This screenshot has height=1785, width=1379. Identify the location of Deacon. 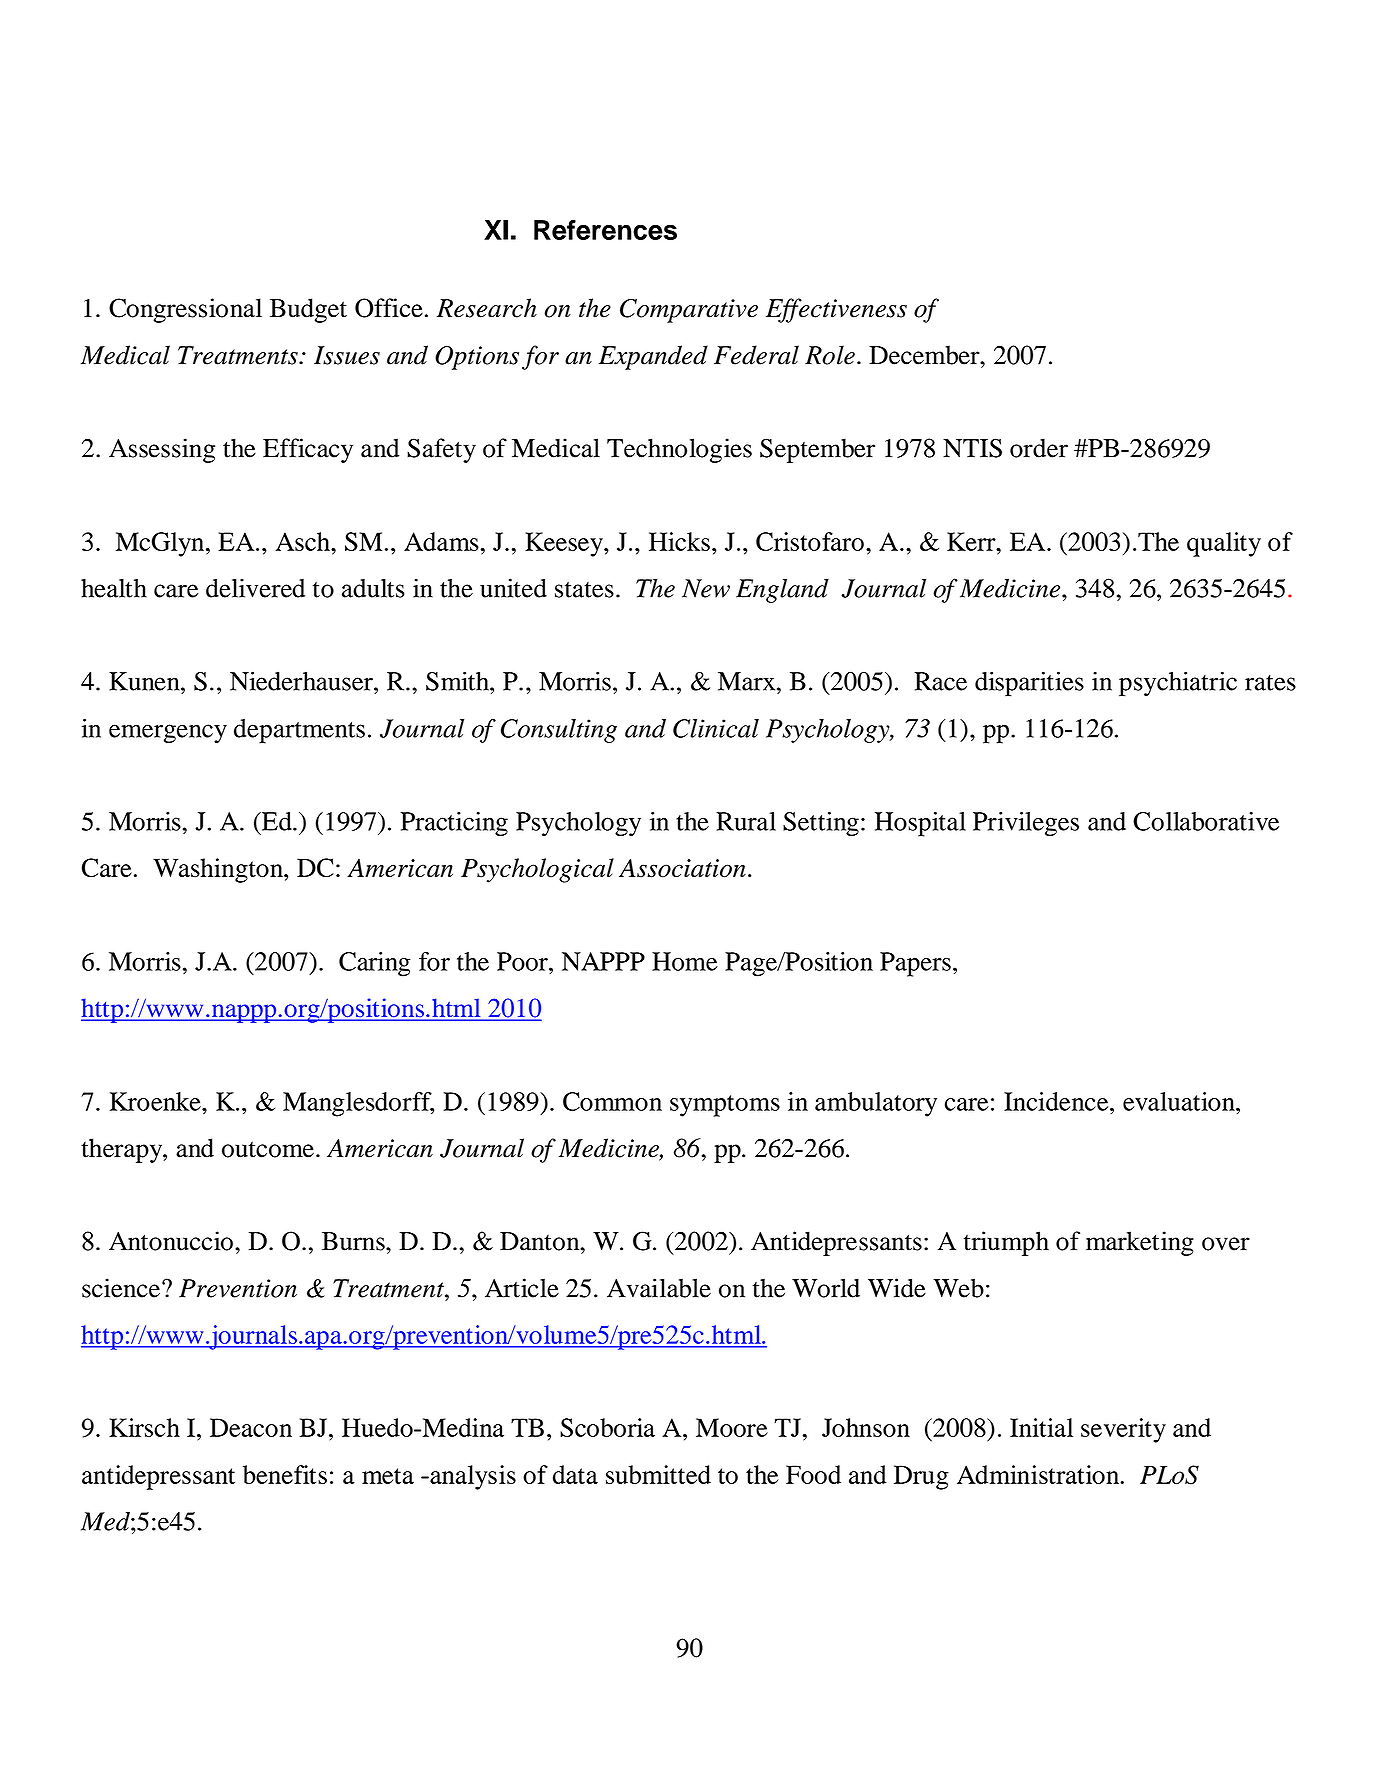
(251, 1427).
